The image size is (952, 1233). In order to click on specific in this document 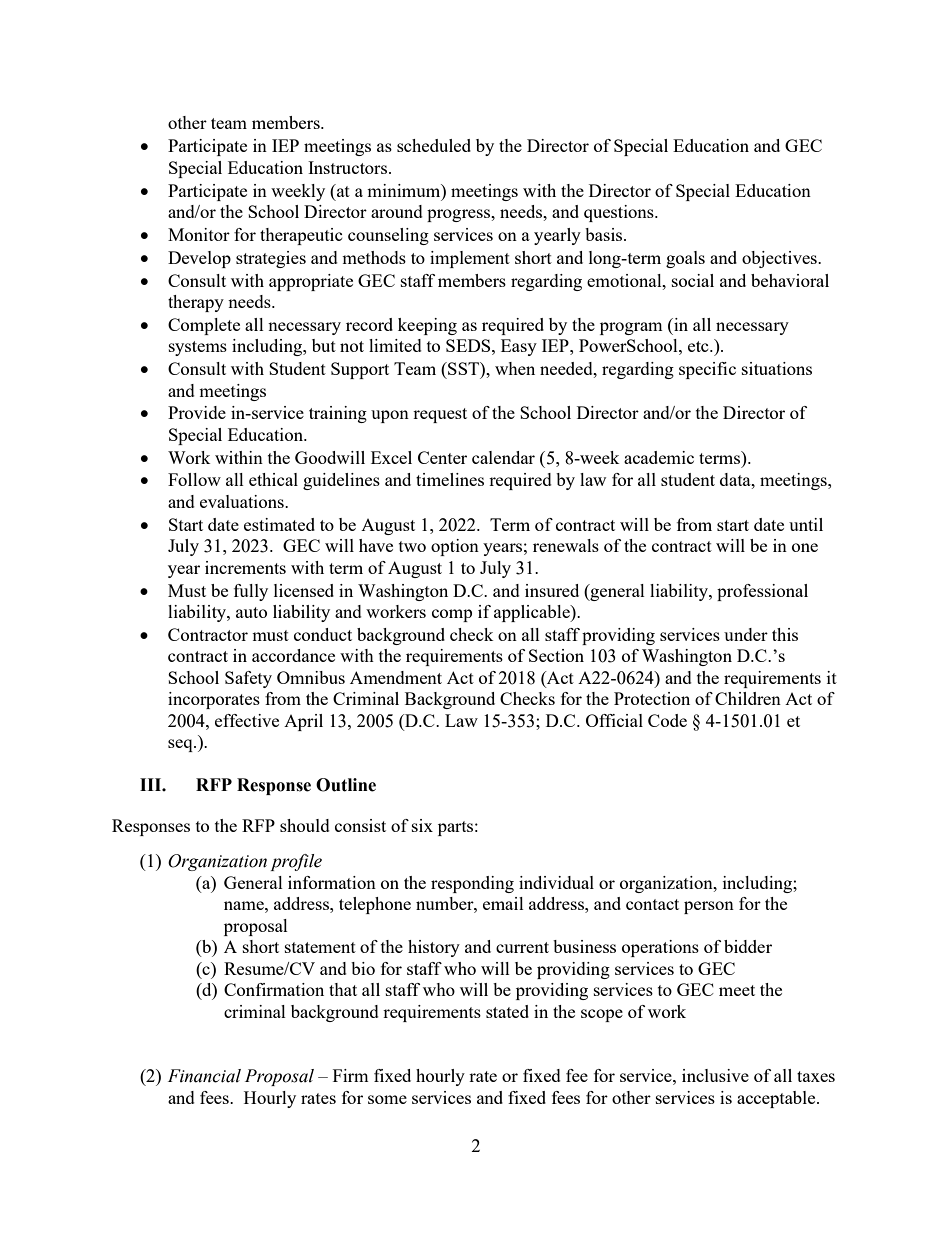, I will do `click(707, 370)`.
